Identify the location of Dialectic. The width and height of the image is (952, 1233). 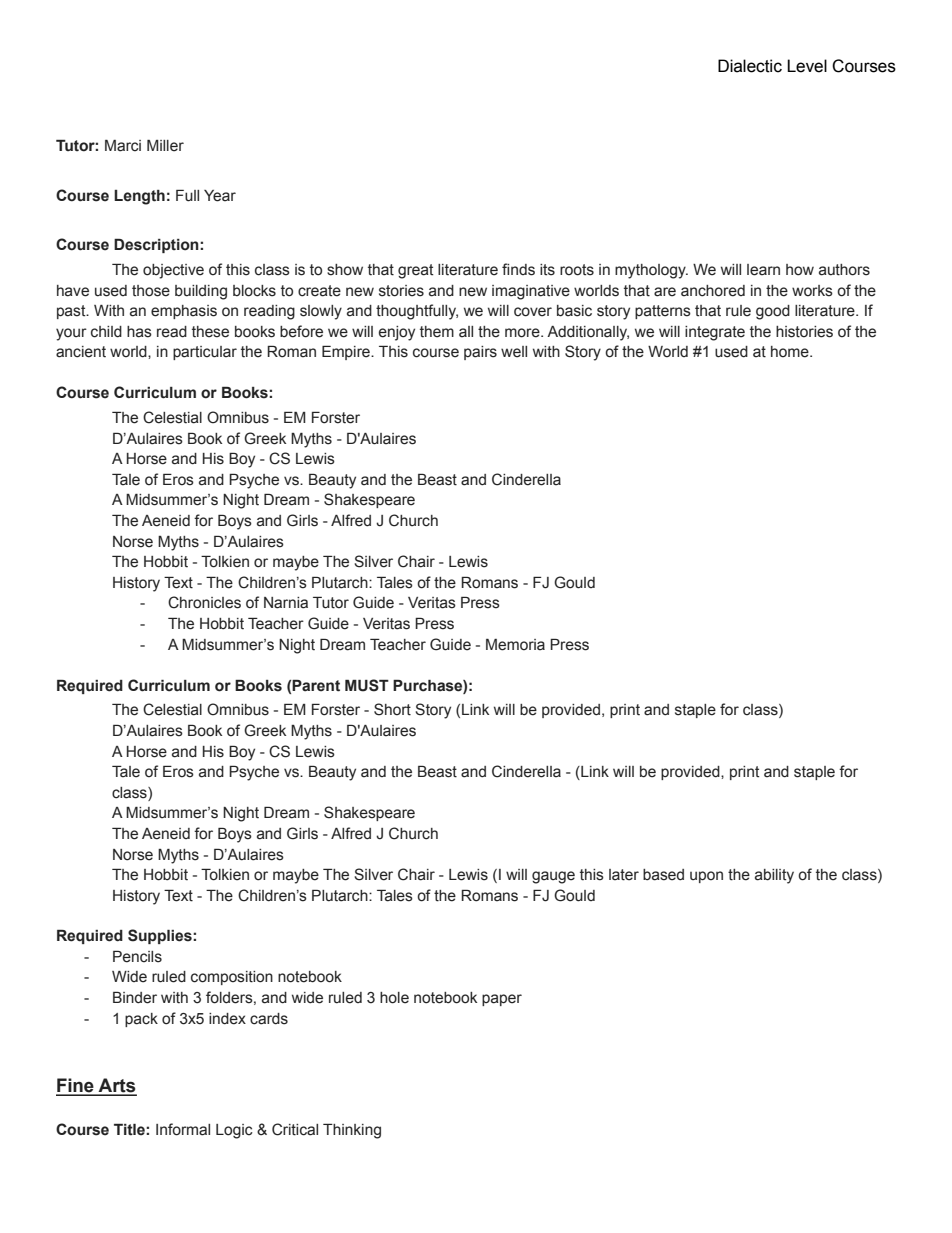
(750, 66).
